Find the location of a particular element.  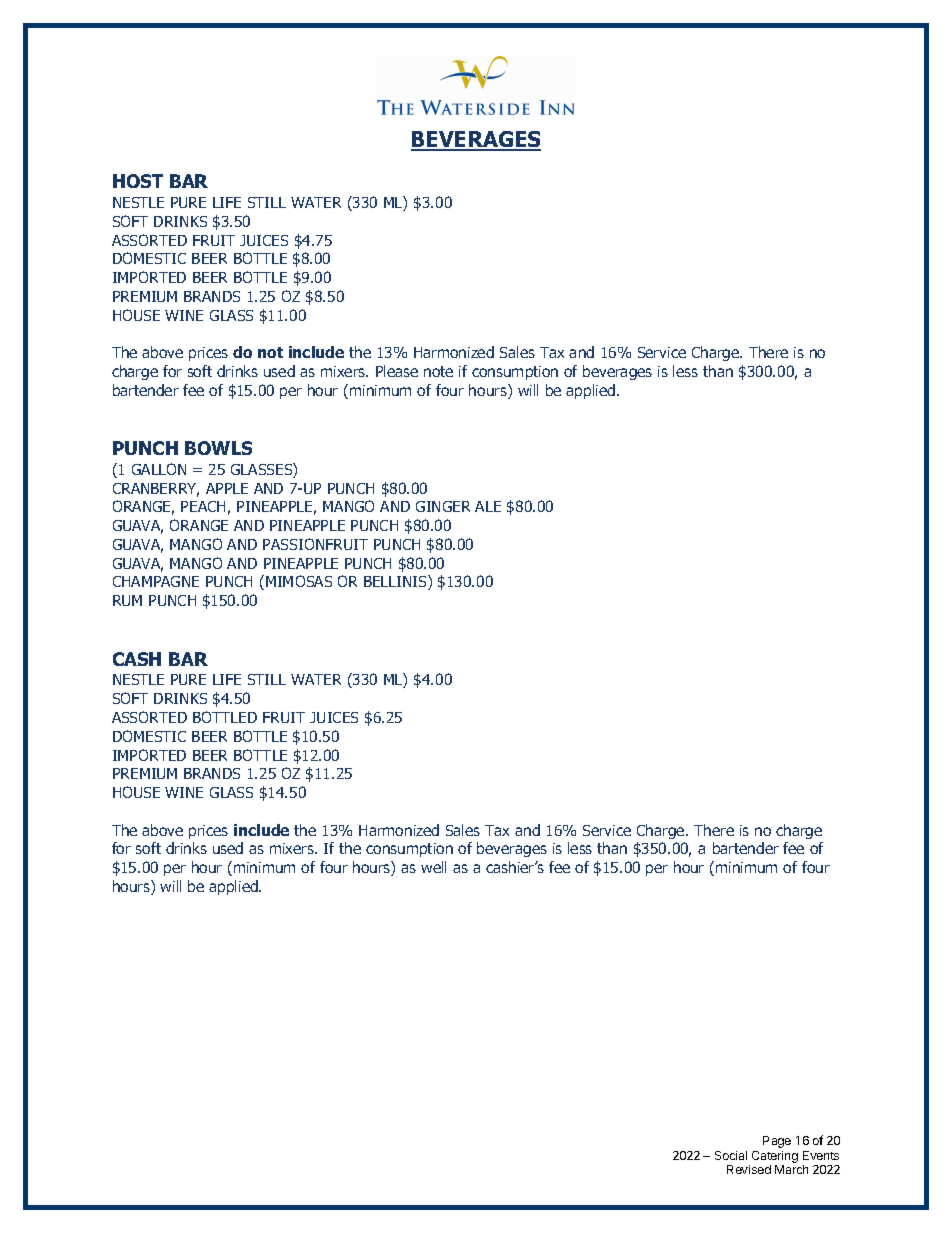

Social is located at coordinates (731, 1155).
